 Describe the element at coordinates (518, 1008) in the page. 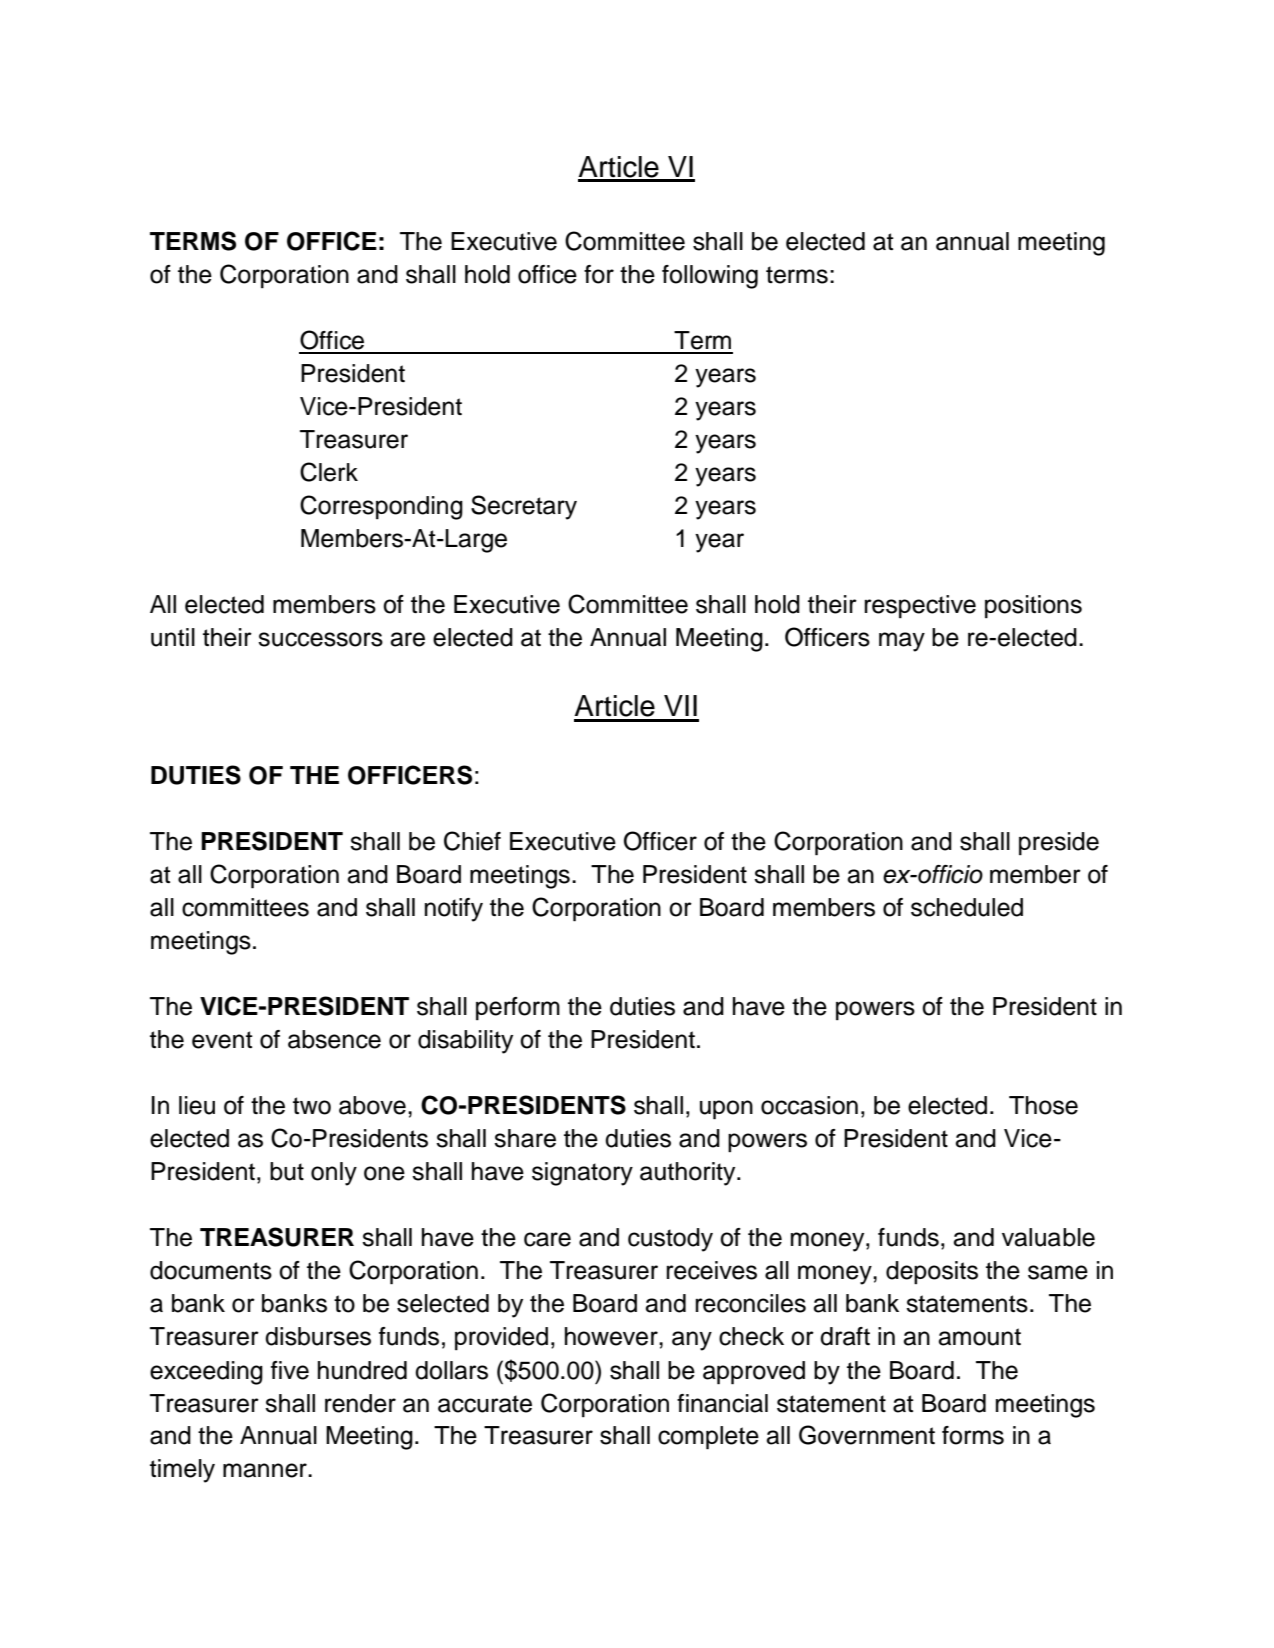

I see `perform` at that location.
